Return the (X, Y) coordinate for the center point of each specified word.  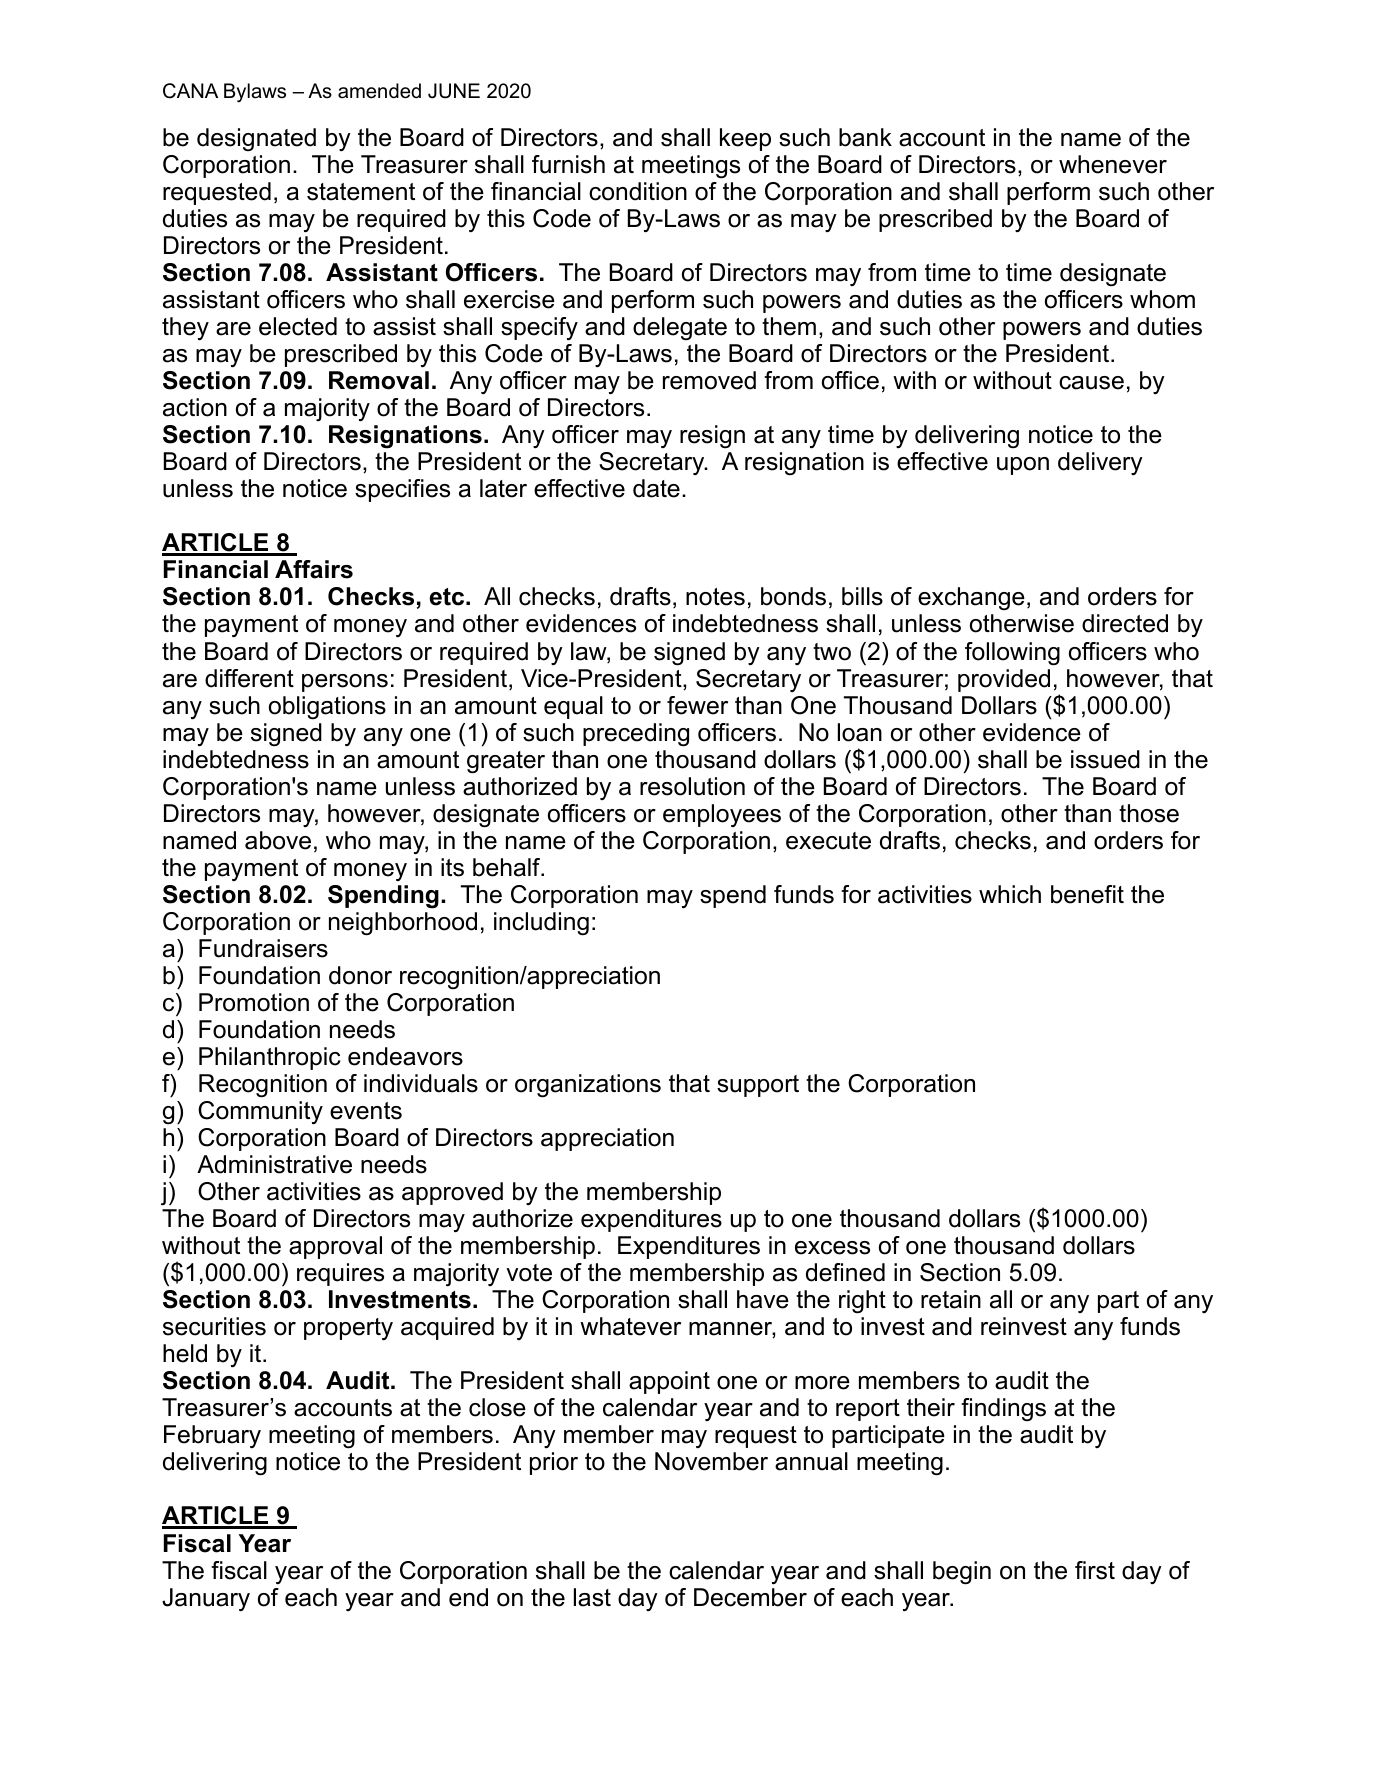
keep (745, 139)
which (1010, 894)
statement (361, 192)
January (206, 1599)
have (763, 1299)
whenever (1113, 164)
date (656, 488)
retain (951, 1299)
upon (1023, 466)
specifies (402, 490)
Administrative (274, 1164)
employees (722, 815)
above (278, 840)
